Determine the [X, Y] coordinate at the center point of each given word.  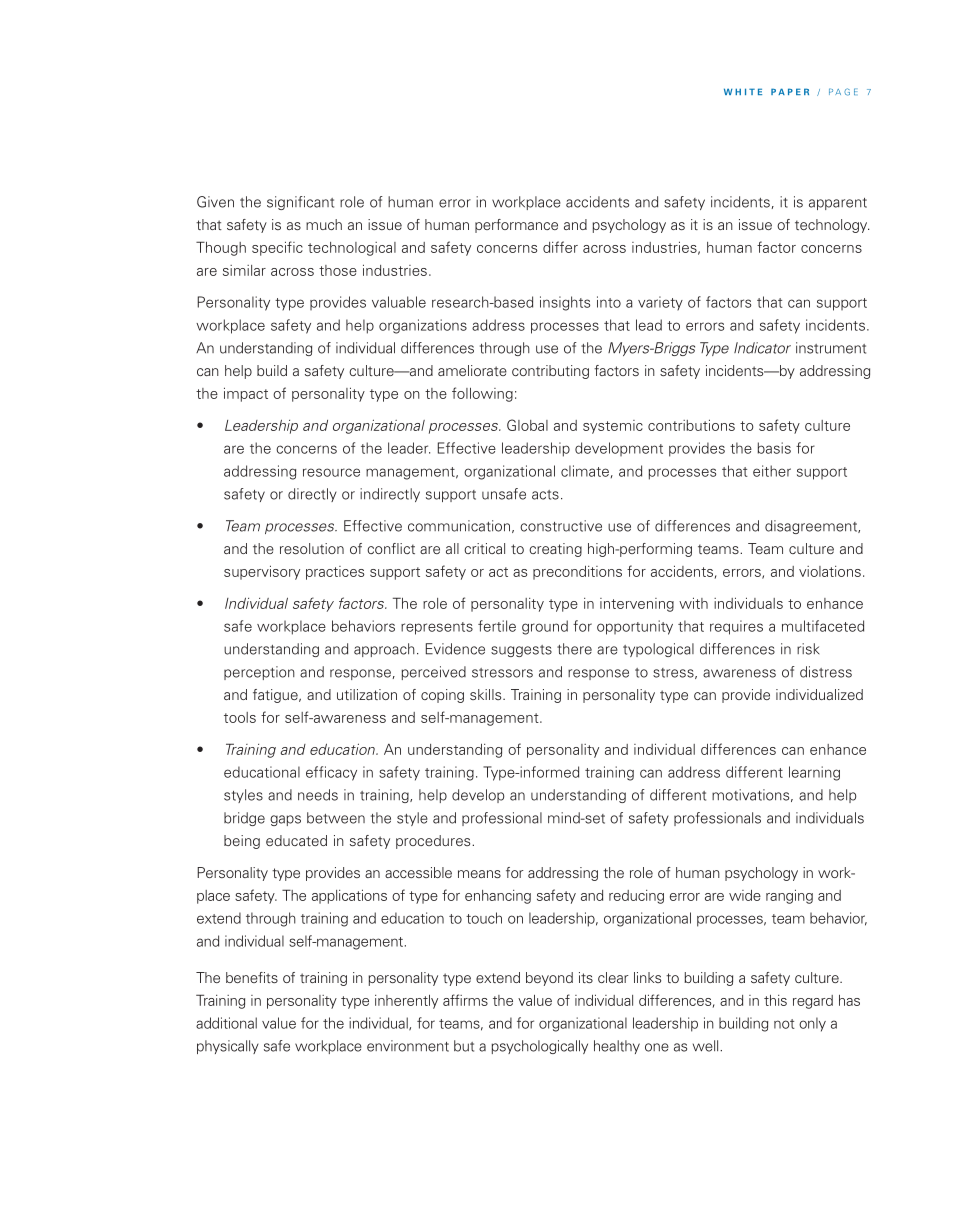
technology [832, 226]
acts [545, 495]
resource [331, 472]
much [324, 224]
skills [487, 694]
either [772, 471]
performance [516, 226]
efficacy [331, 773]
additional [226, 1023]
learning [814, 773]
